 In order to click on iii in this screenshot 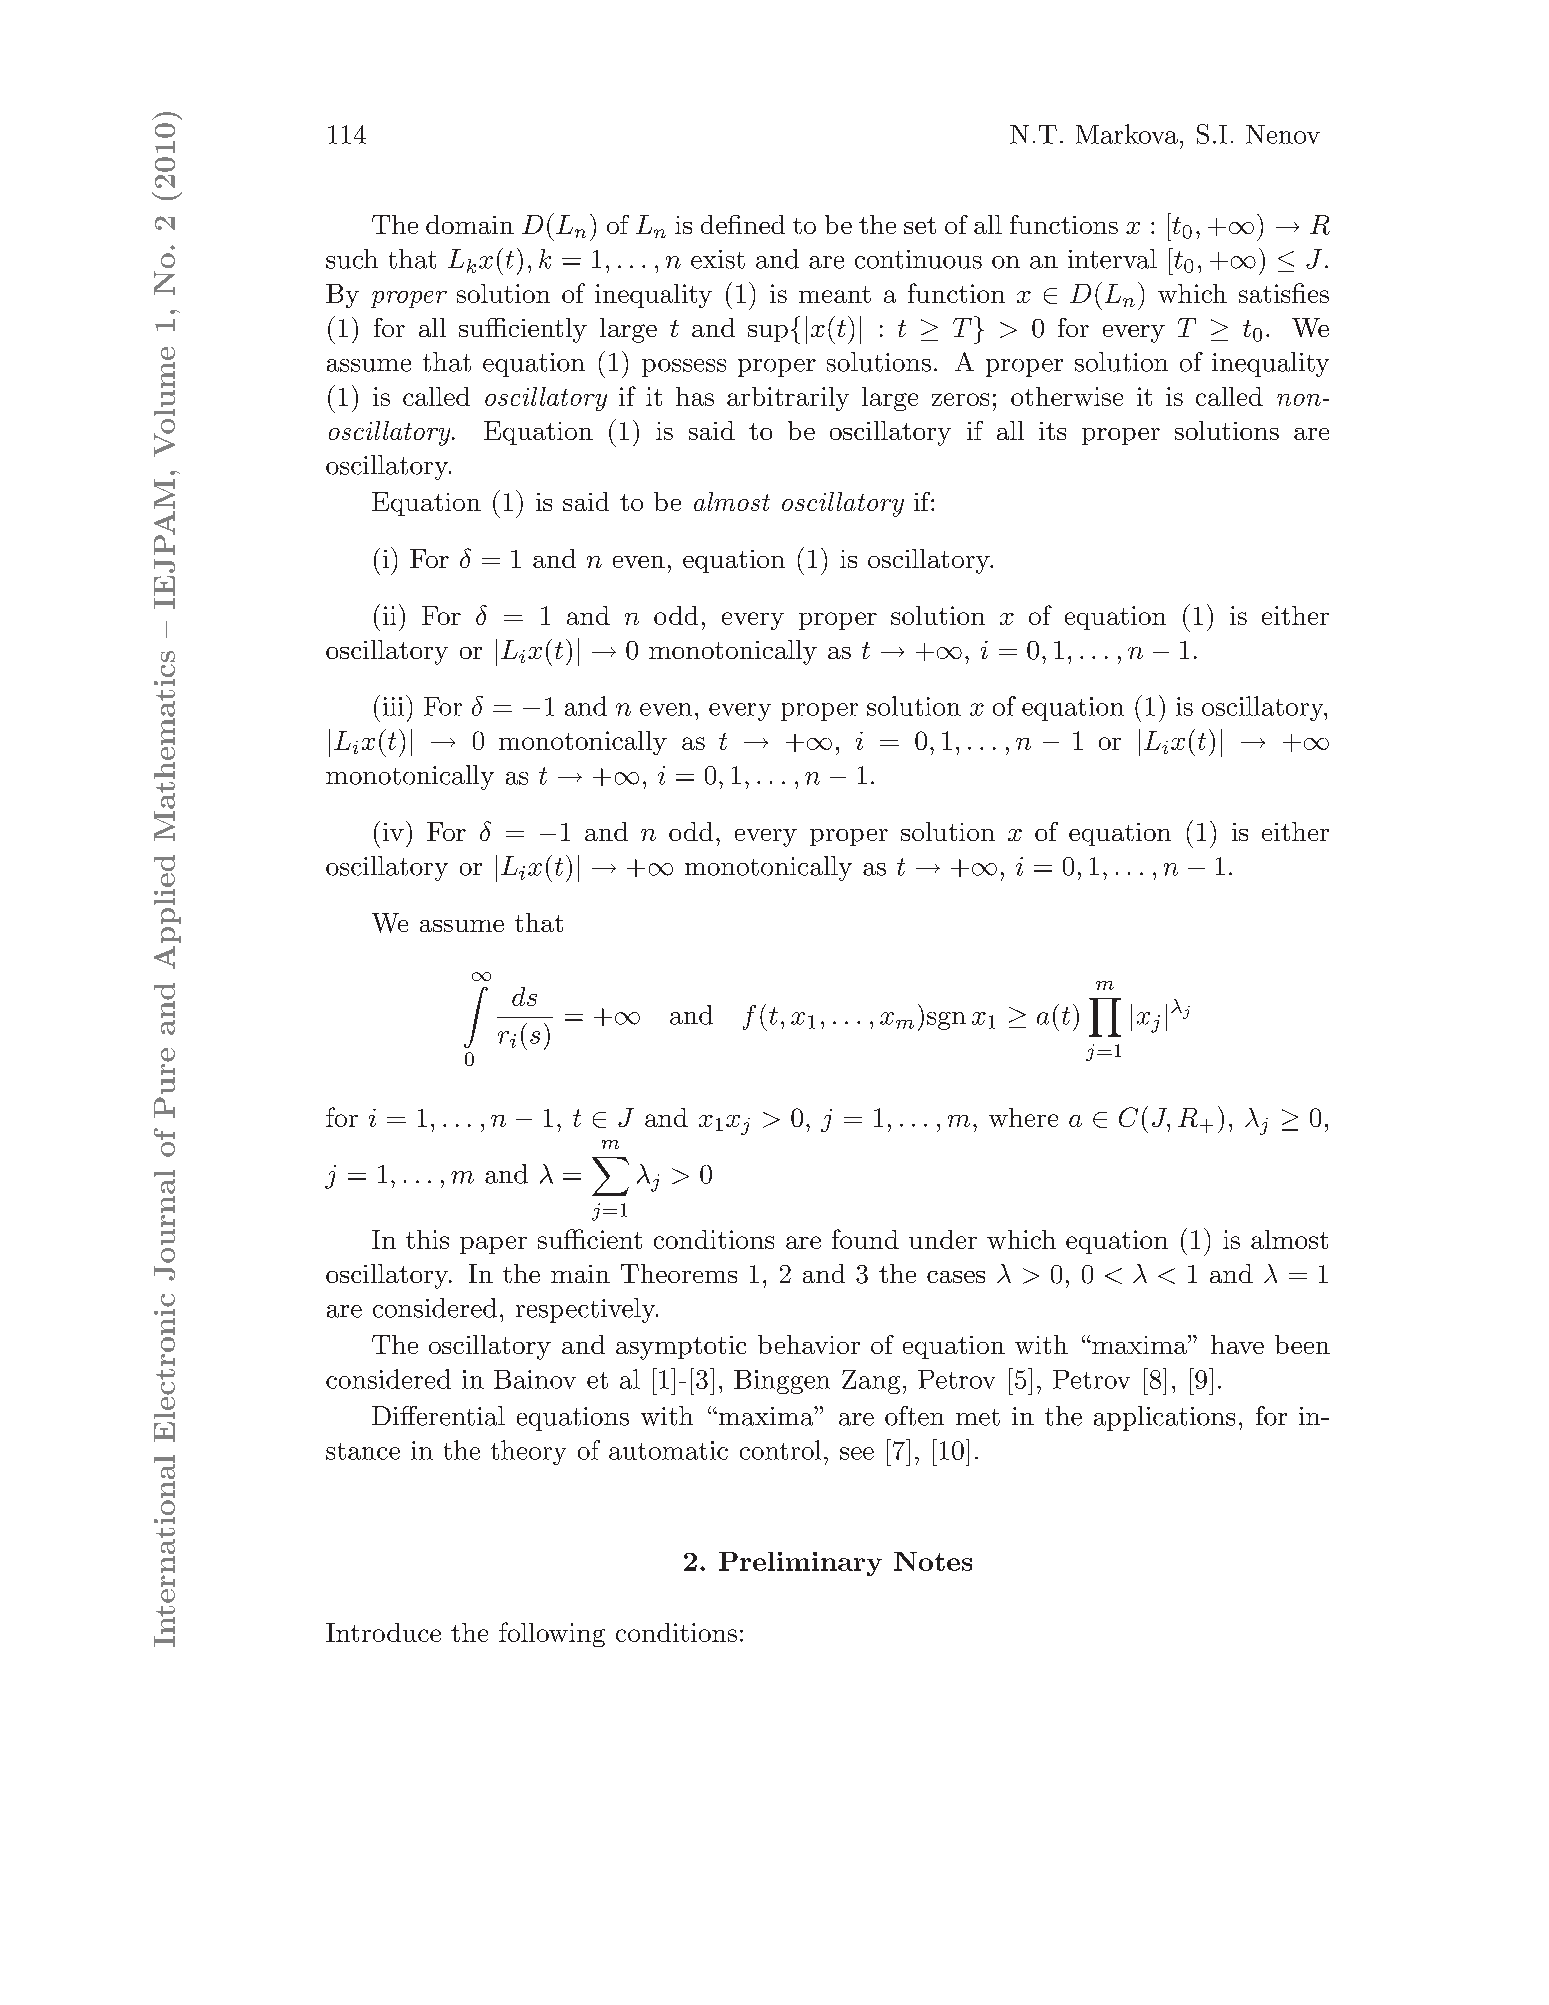, I will do `click(393, 706)`.
